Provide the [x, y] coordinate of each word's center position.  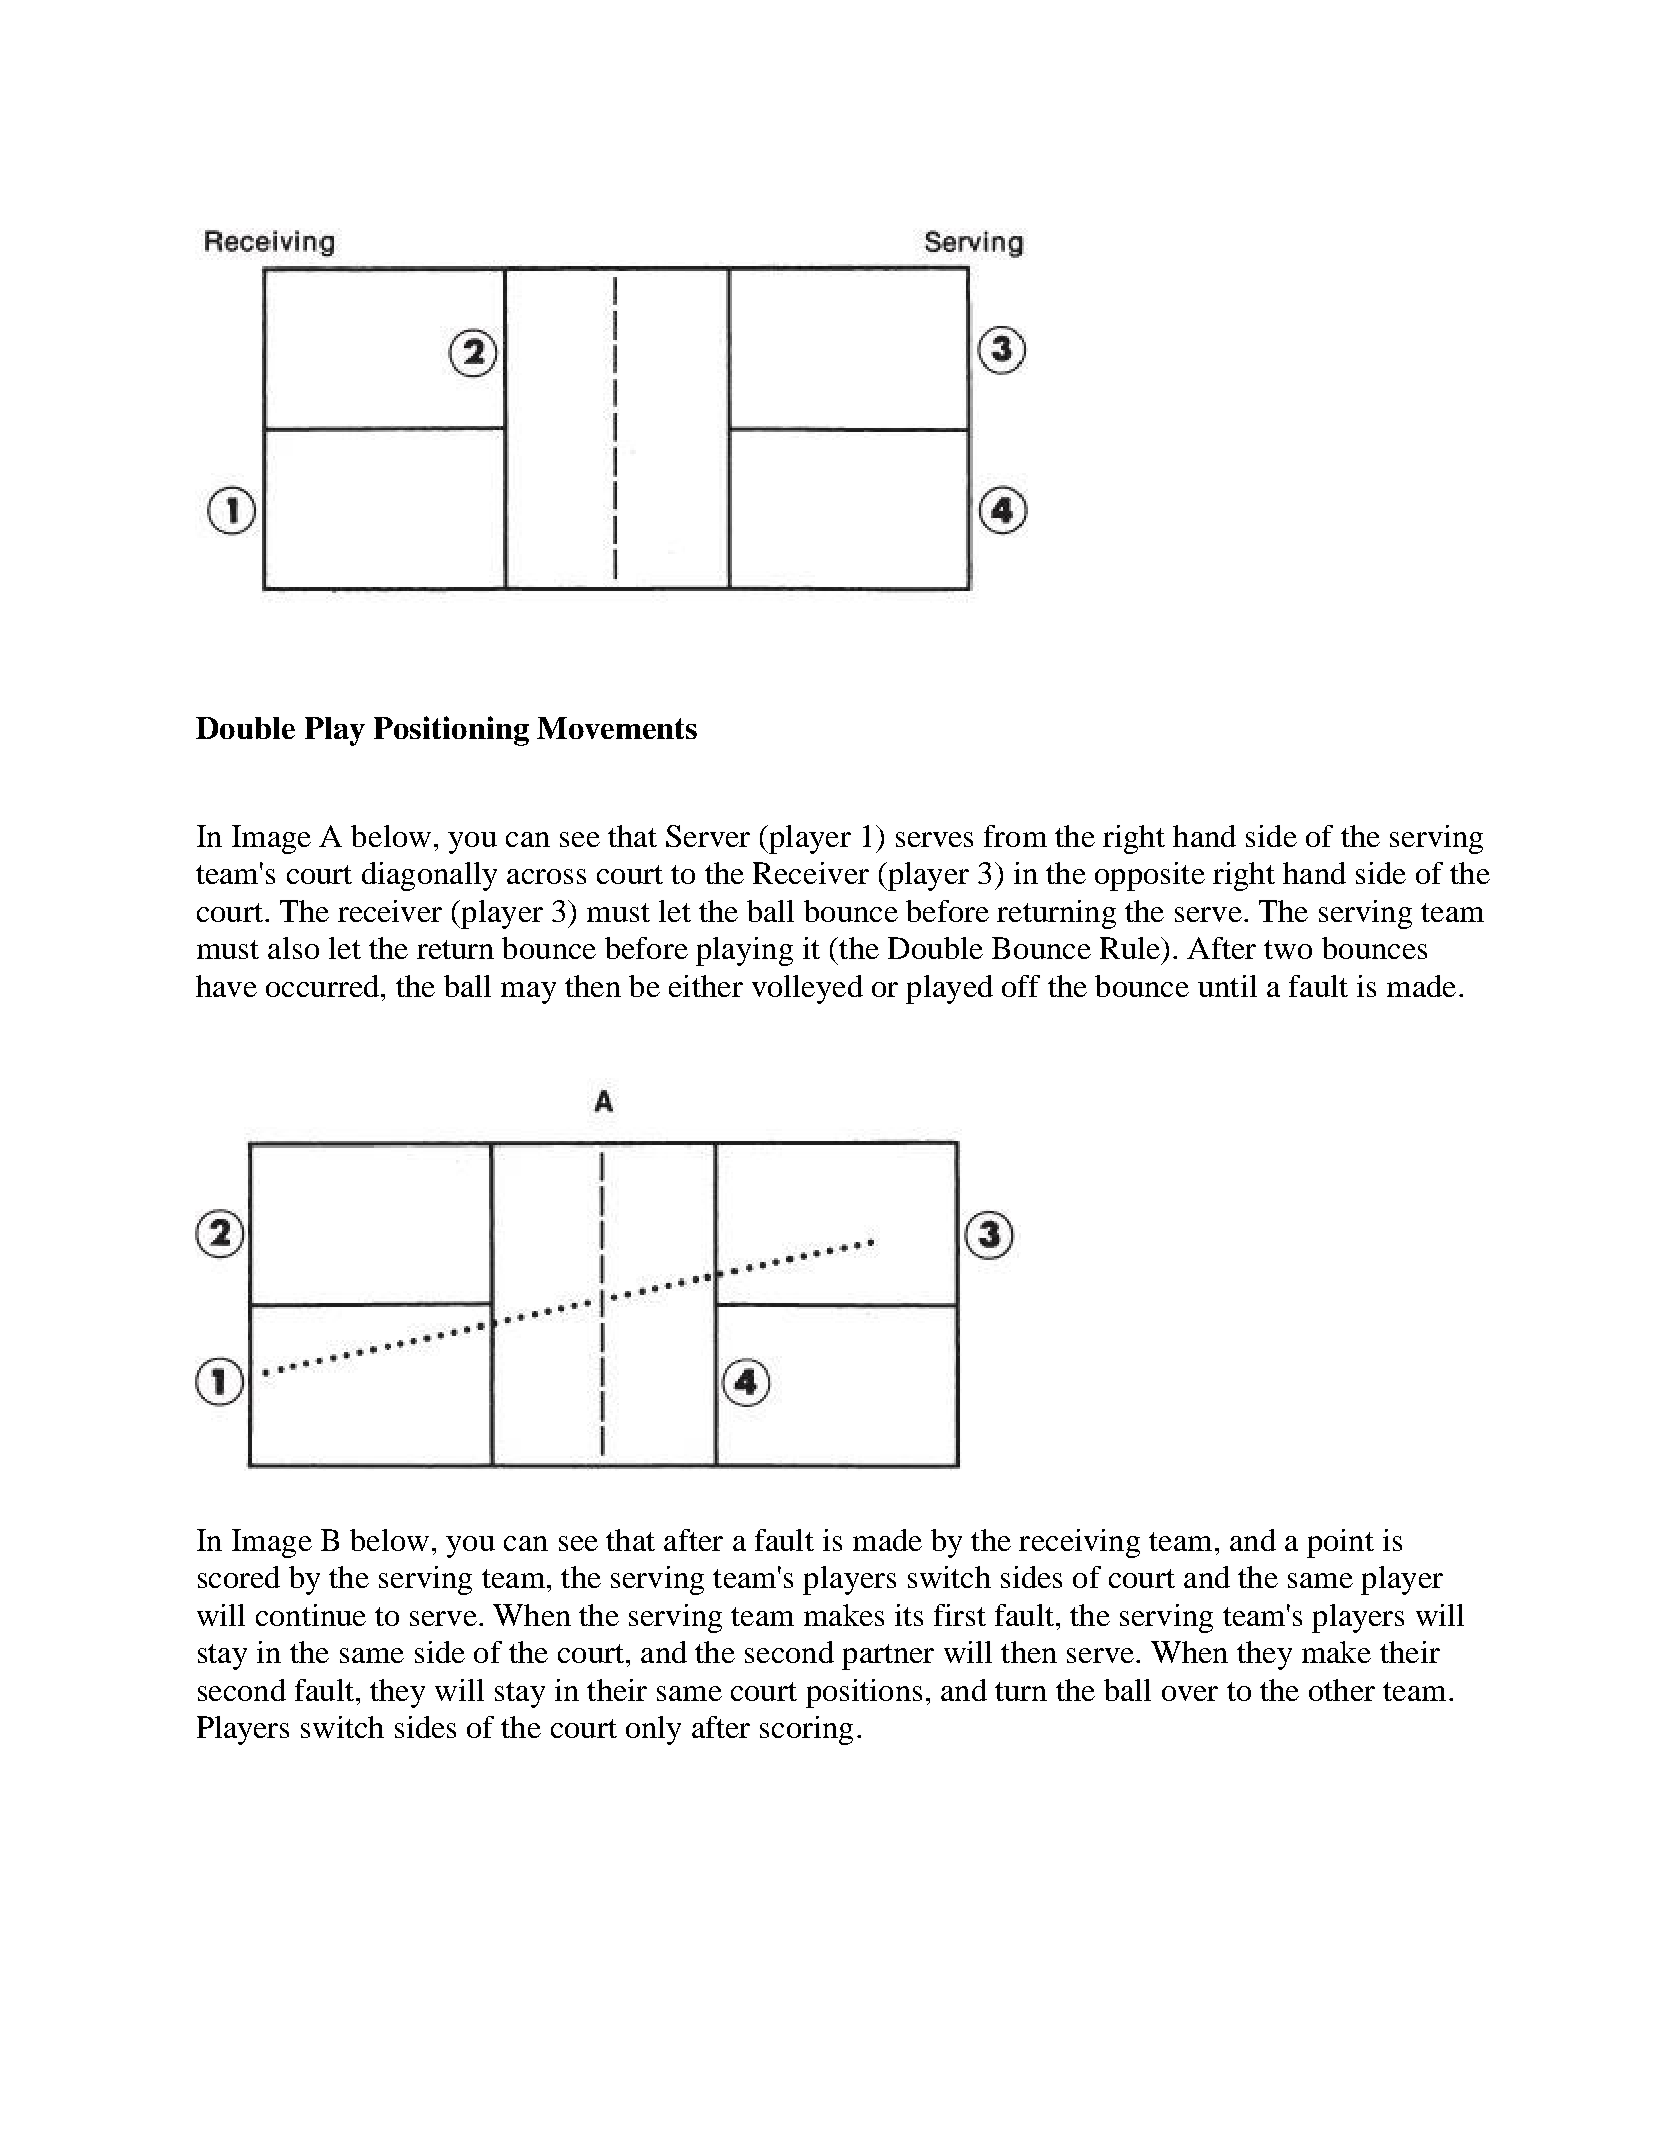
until [1227, 986]
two [1288, 949]
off [1021, 986]
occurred [322, 986]
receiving [1079, 1543]
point [1340, 1543]
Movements [617, 728]
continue [311, 1615]
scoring [806, 1730]
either [706, 986]
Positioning [451, 731]
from [1015, 836]
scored [239, 1577]
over [1190, 1693]
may [528, 993]
